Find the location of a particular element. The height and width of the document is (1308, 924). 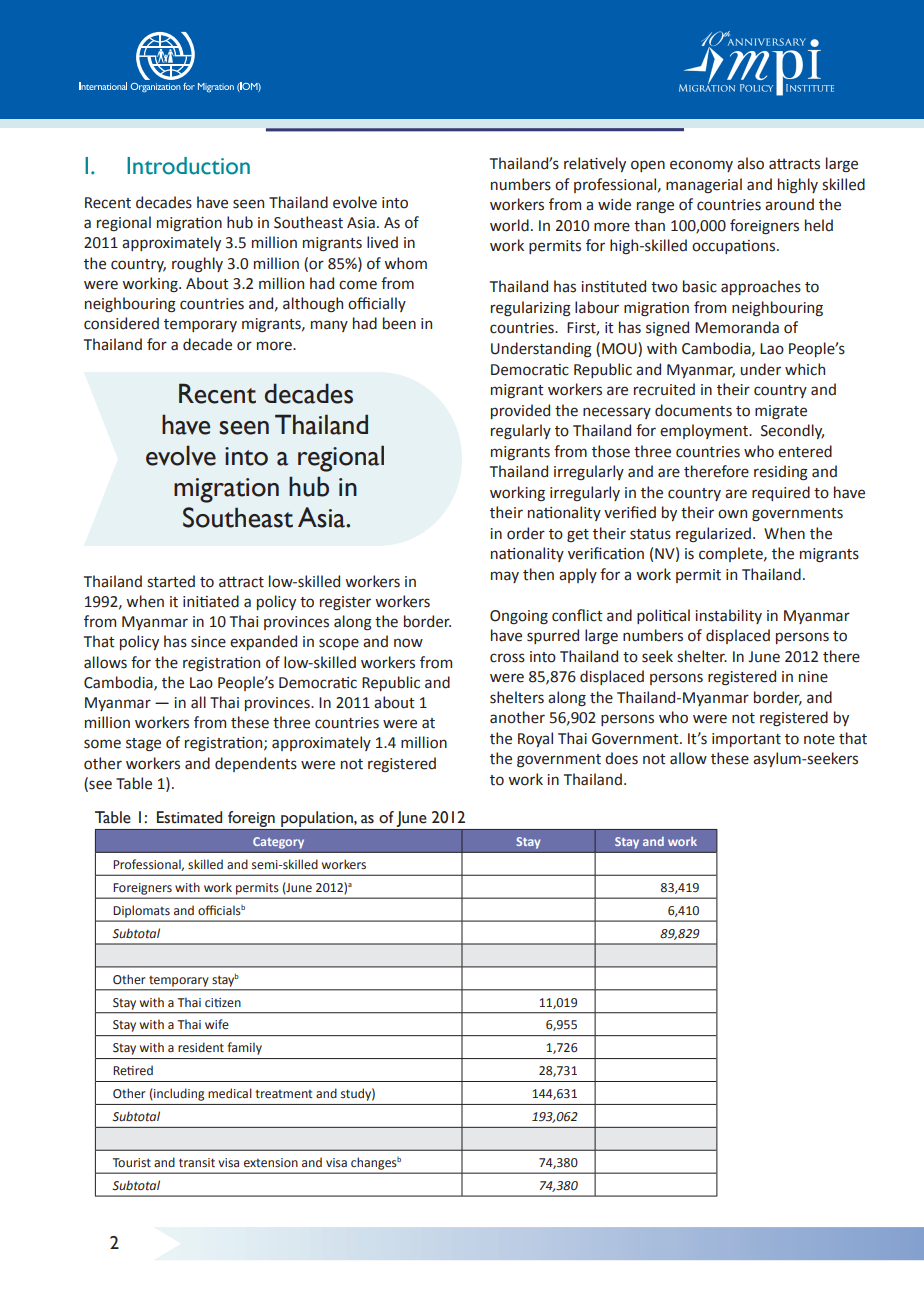

transit is located at coordinates (197, 1163).
